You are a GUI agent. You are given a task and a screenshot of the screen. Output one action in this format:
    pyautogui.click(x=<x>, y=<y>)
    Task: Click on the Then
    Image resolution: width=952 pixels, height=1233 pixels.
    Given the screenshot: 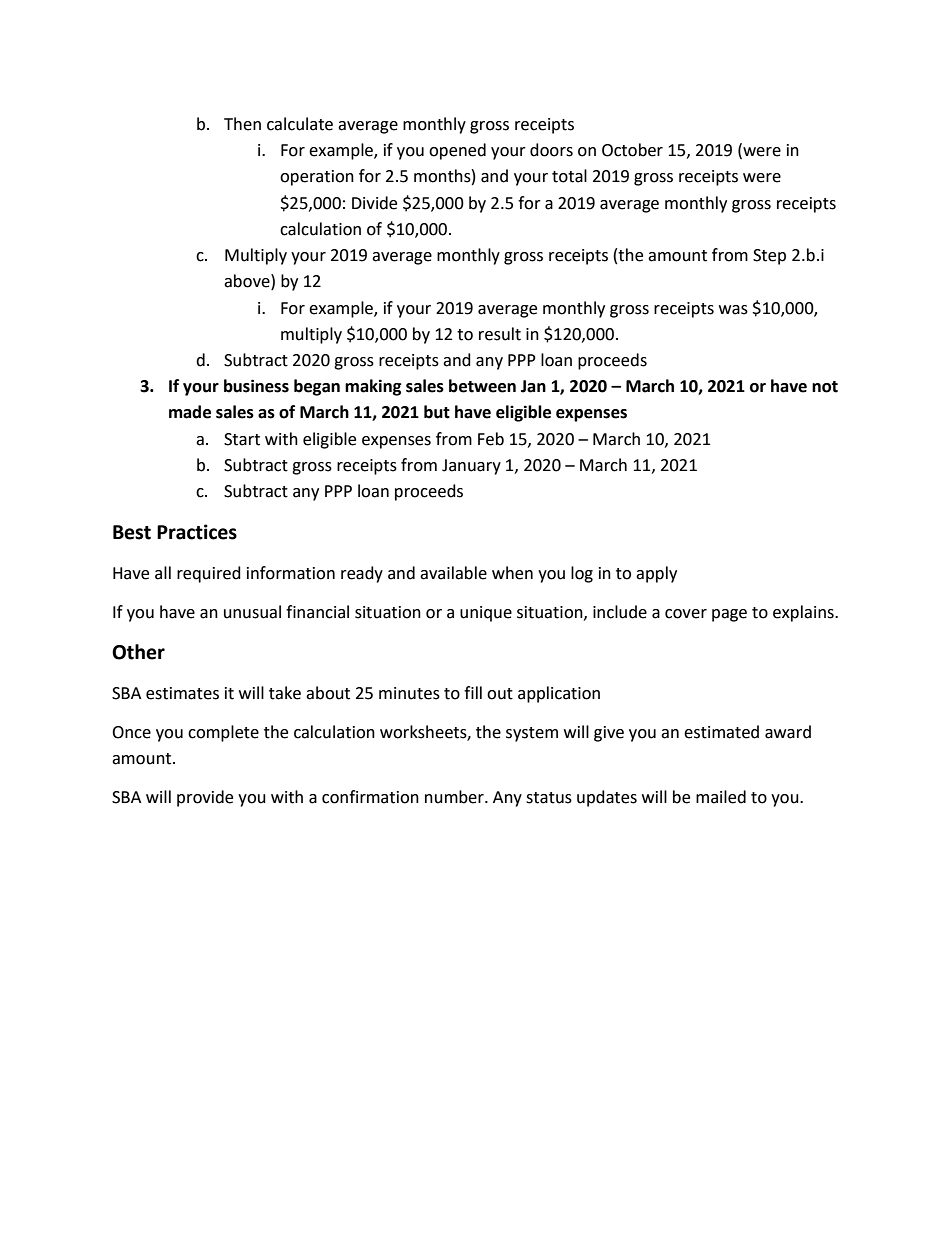 What is the action you would take?
    pyautogui.click(x=242, y=124)
